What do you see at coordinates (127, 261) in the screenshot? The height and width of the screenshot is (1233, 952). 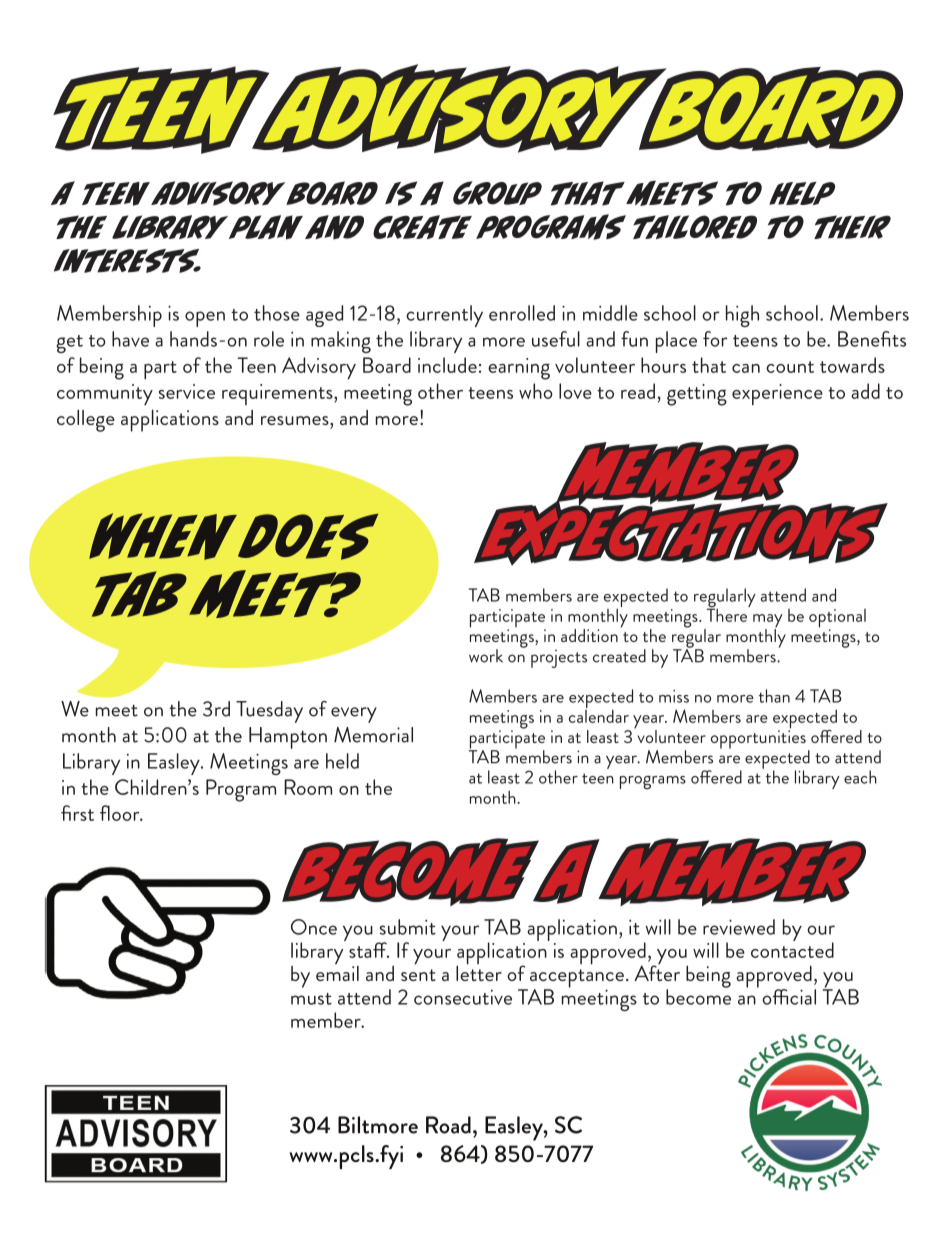 I see `interests` at bounding box center [127, 261].
